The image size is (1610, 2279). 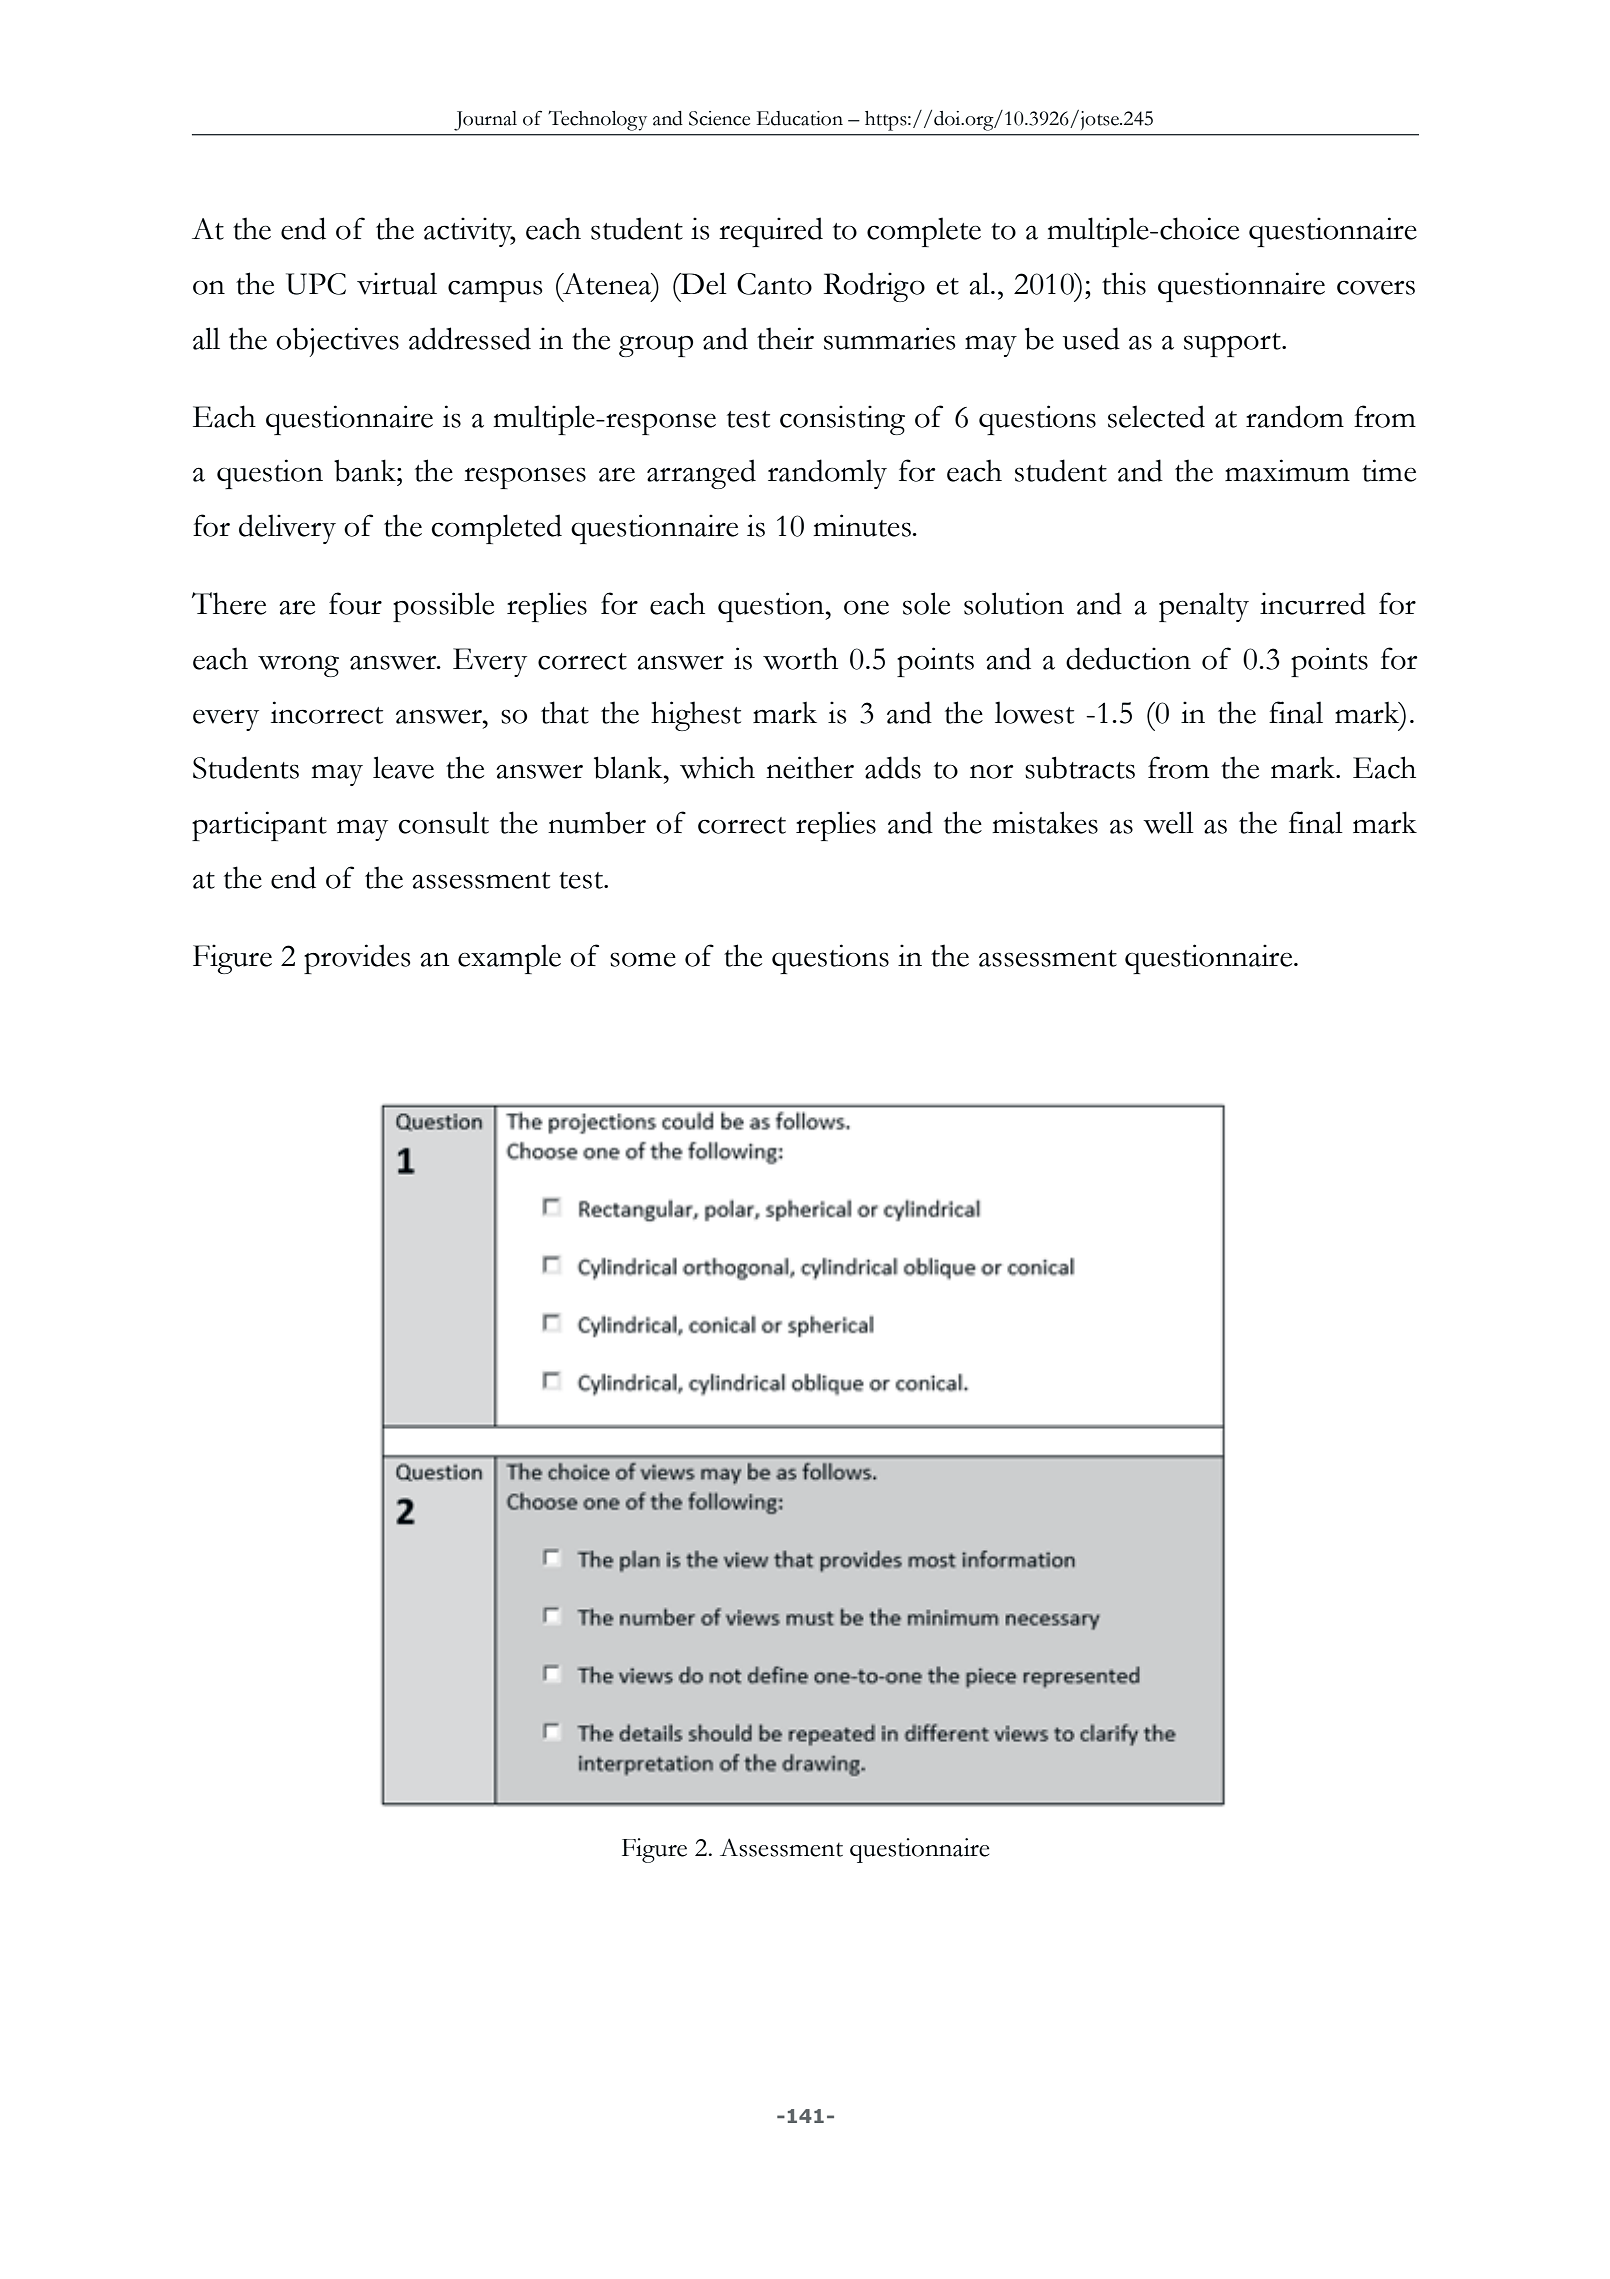 I want to click on minutes, so click(x=862, y=525).
